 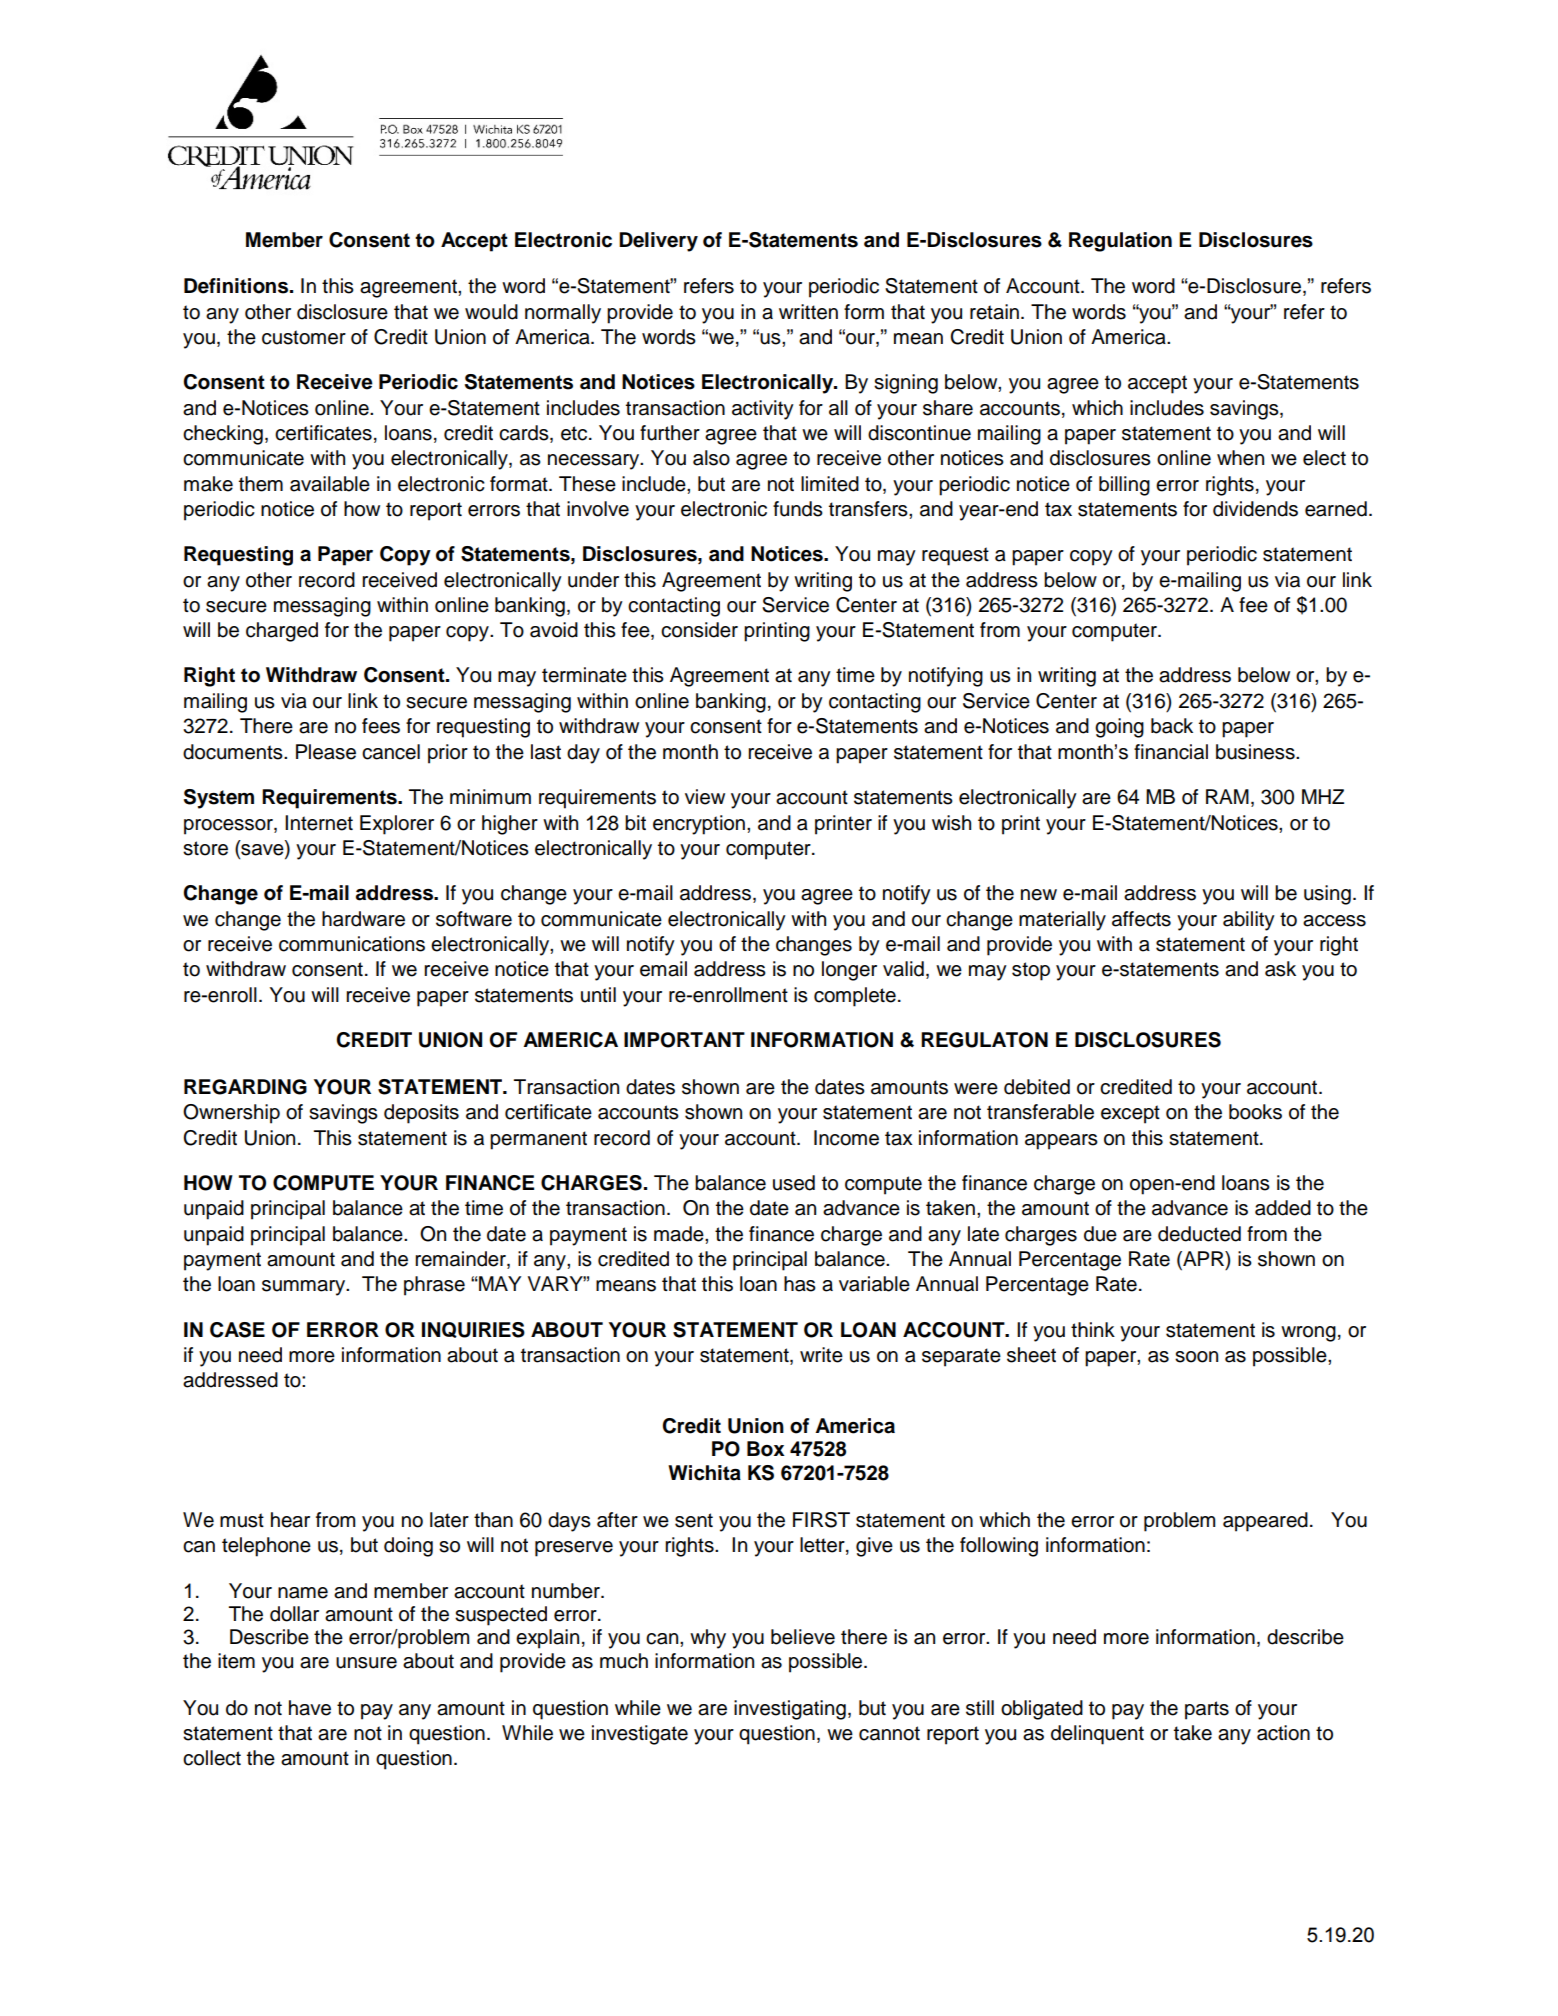 What do you see at coordinates (304, 337) in the image?
I see `customer` at bounding box center [304, 337].
